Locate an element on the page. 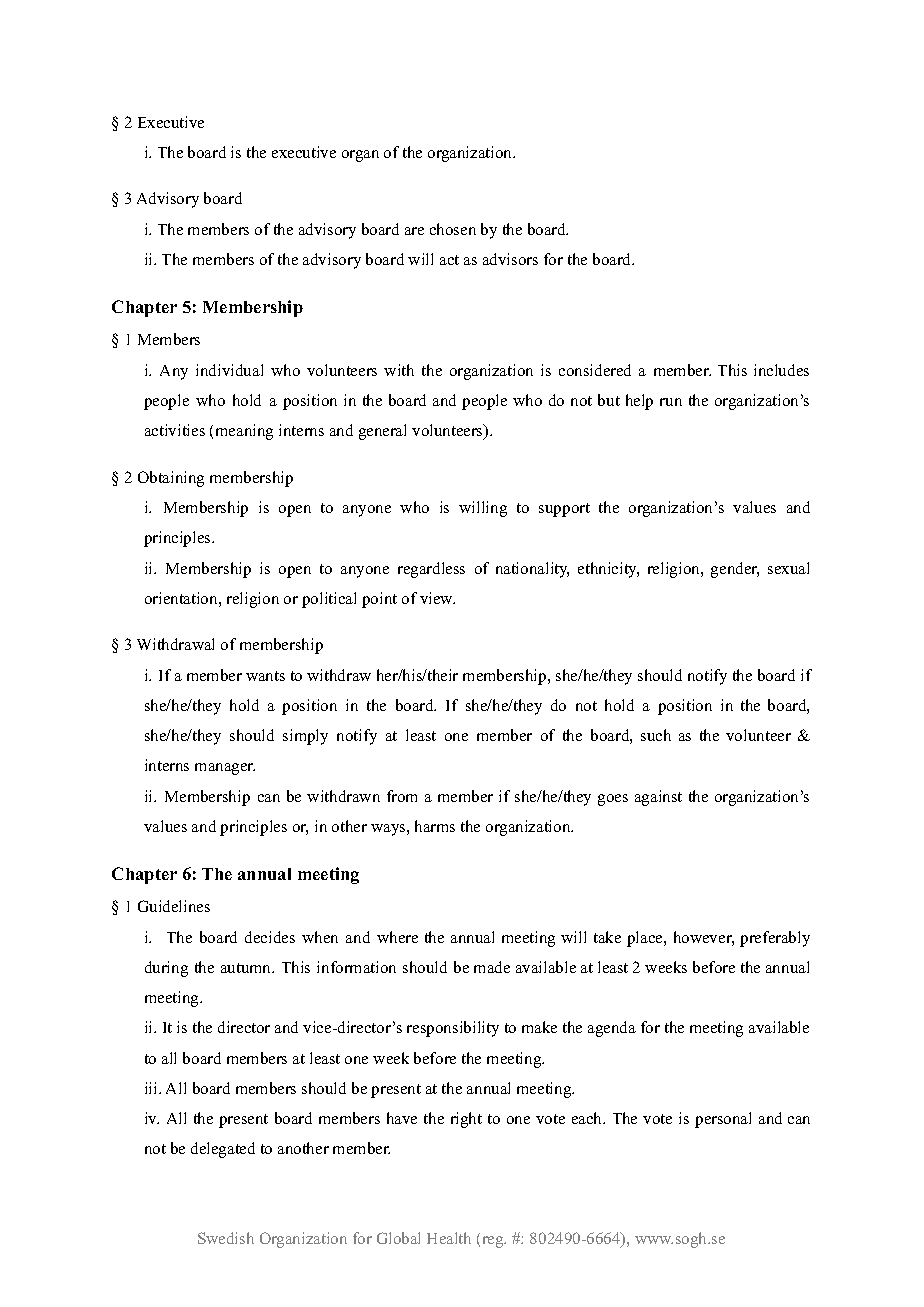  political is located at coordinates (329, 600).
